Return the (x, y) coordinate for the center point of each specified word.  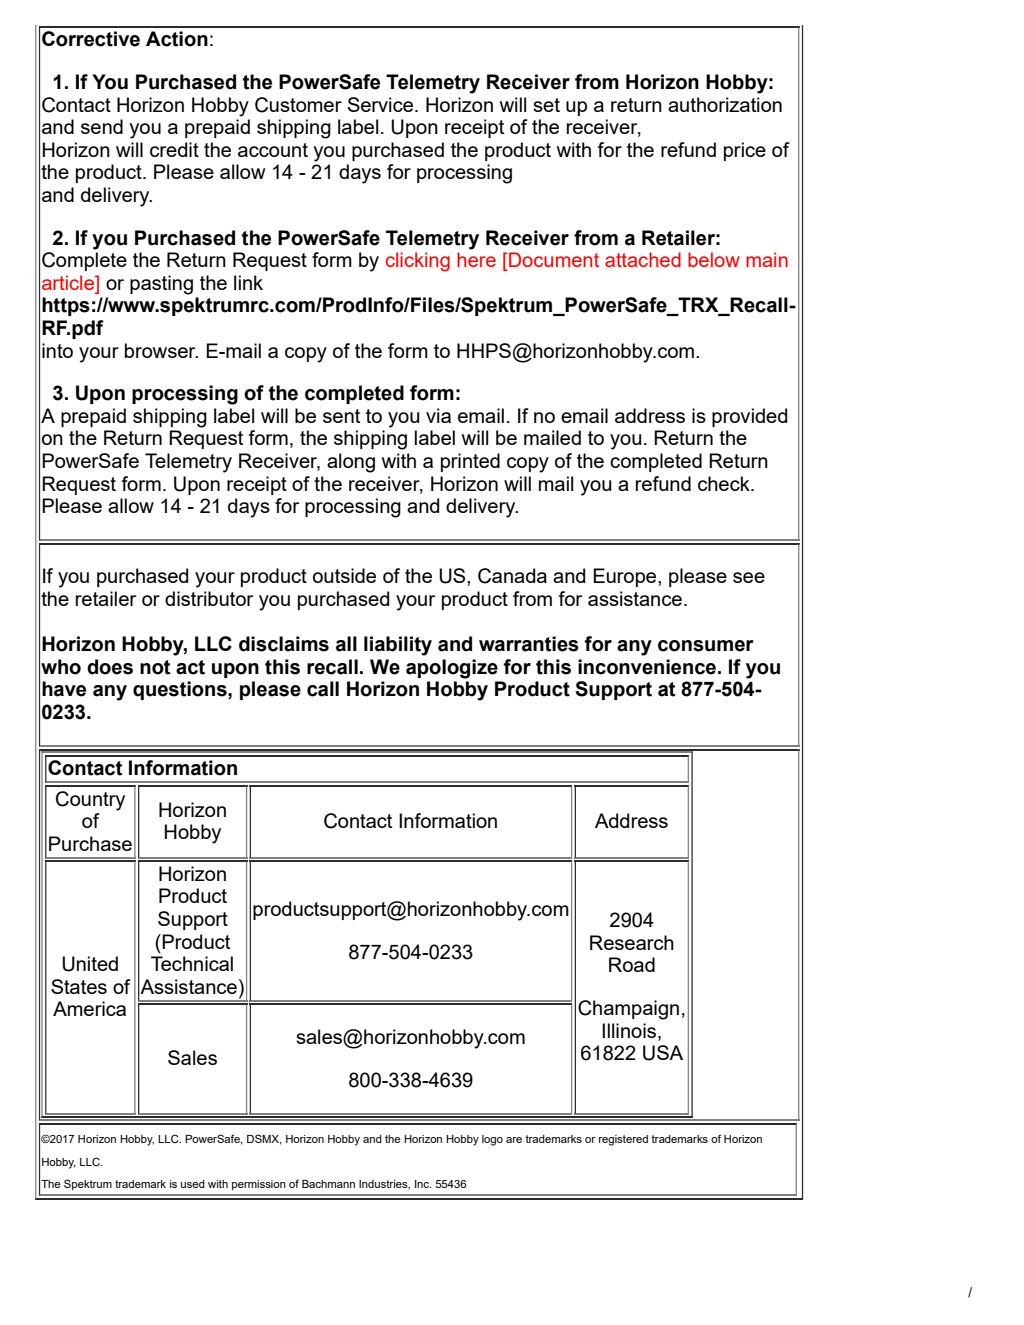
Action (177, 39)
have (64, 689)
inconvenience (647, 667)
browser (161, 350)
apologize (452, 669)
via (438, 415)
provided (749, 417)
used (193, 1184)
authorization (725, 104)
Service (382, 104)
